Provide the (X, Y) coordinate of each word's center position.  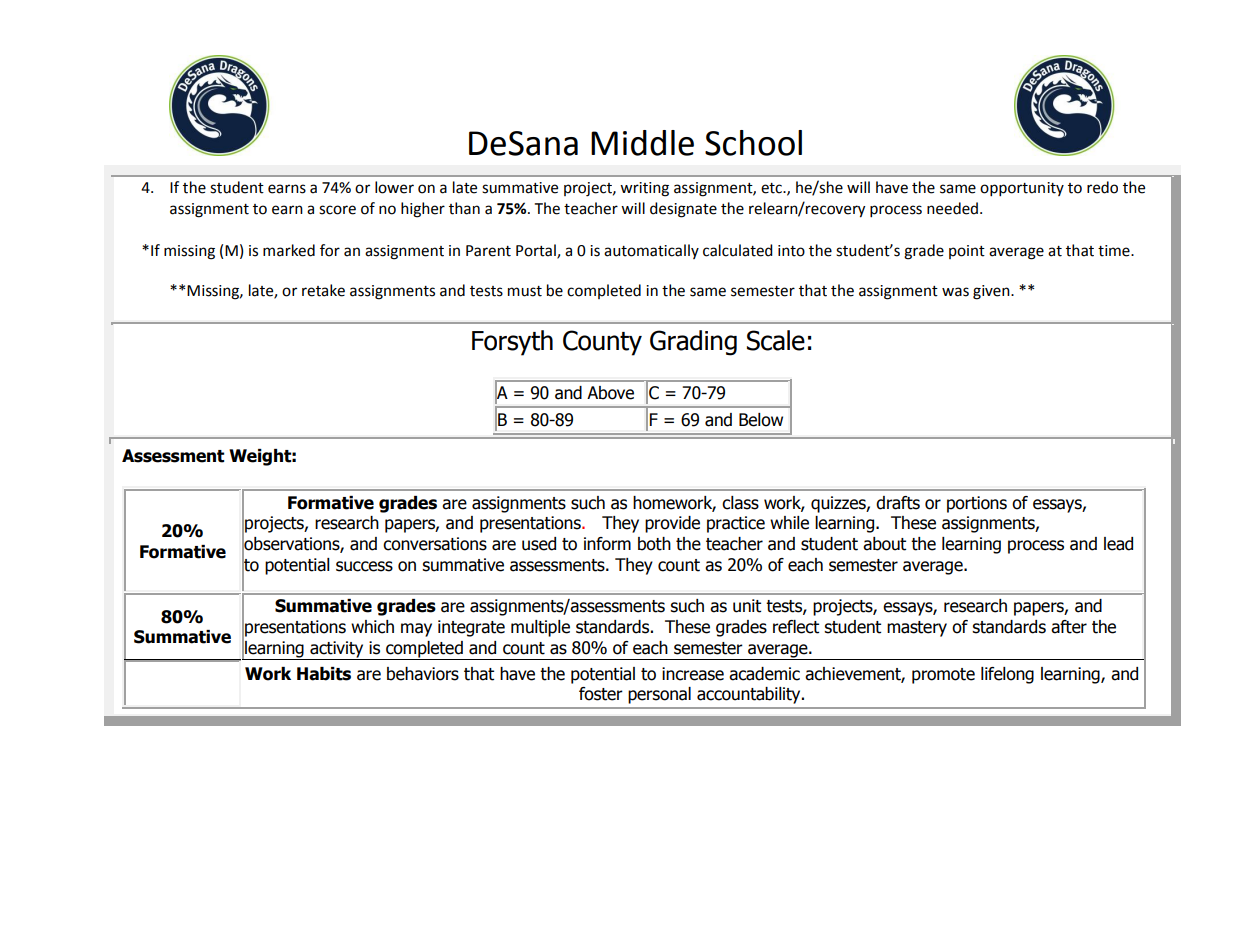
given (992, 292)
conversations (435, 544)
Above (610, 393)
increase (693, 674)
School (753, 143)
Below (761, 420)
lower (394, 187)
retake (323, 290)
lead (1118, 544)
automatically (651, 251)
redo (1102, 187)
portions (977, 504)
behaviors (423, 674)
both (654, 544)
